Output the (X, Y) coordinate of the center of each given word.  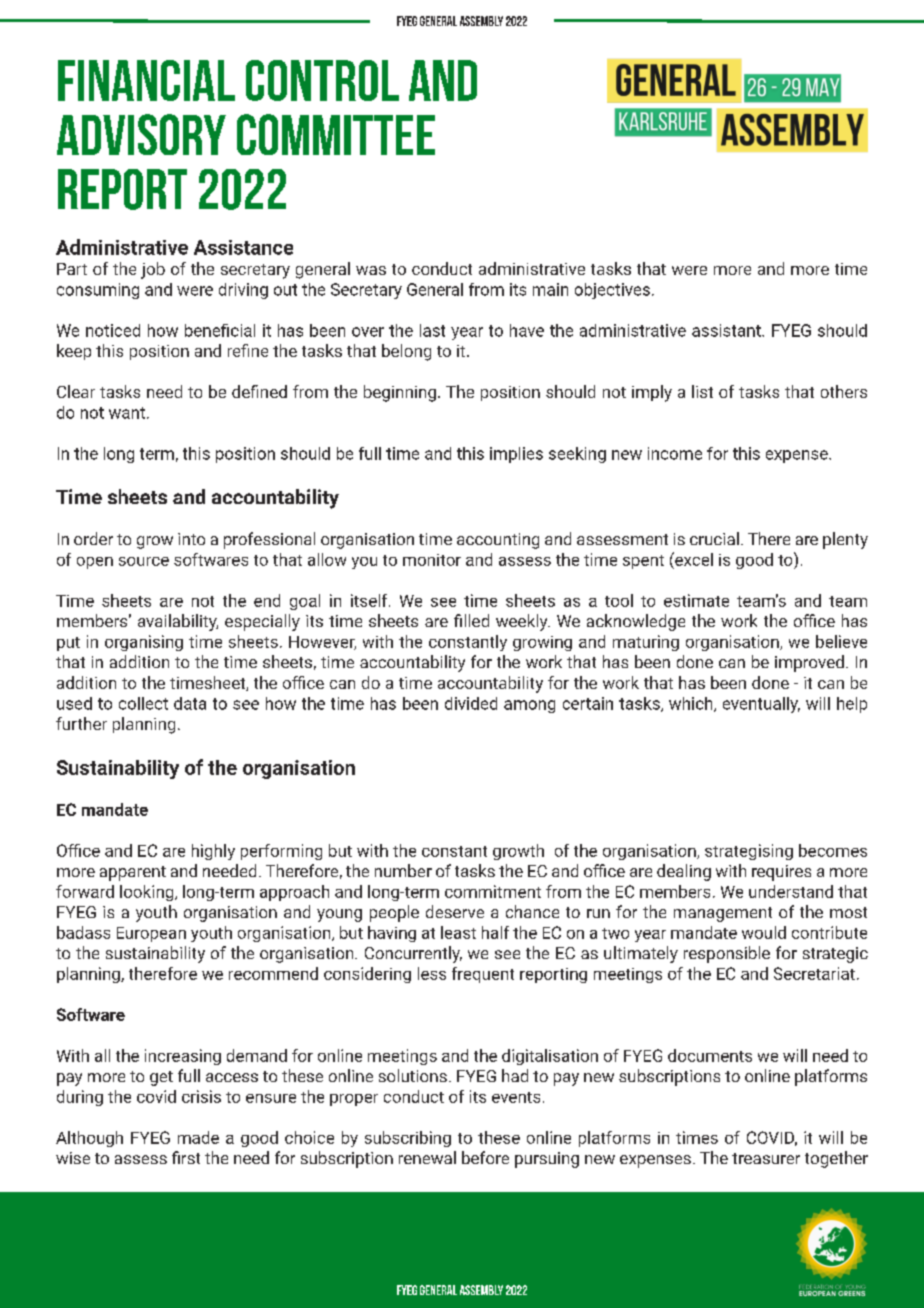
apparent (133, 873)
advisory (141, 134)
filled (471, 620)
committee (336, 134)
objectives (612, 291)
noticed (113, 330)
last (432, 330)
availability (178, 622)
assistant (727, 330)
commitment (493, 891)
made (198, 1137)
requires (781, 873)
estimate (696, 600)
